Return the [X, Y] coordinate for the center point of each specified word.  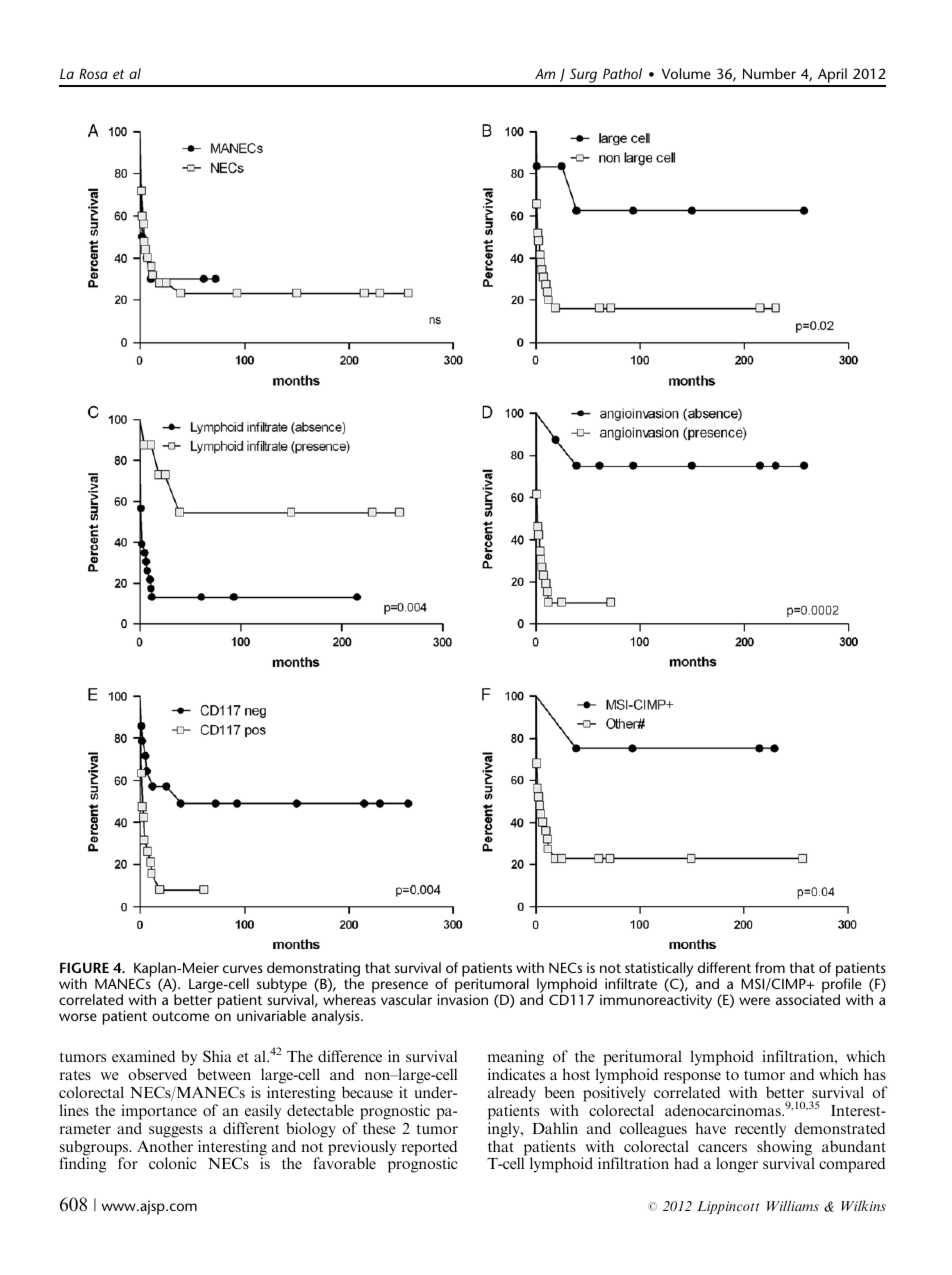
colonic [173, 1163]
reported [429, 1149]
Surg [584, 77]
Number [769, 73]
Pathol [622, 73]
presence [400, 988]
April [832, 77]
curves [243, 969]
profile [842, 986]
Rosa [93, 73]
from [770, 967]
